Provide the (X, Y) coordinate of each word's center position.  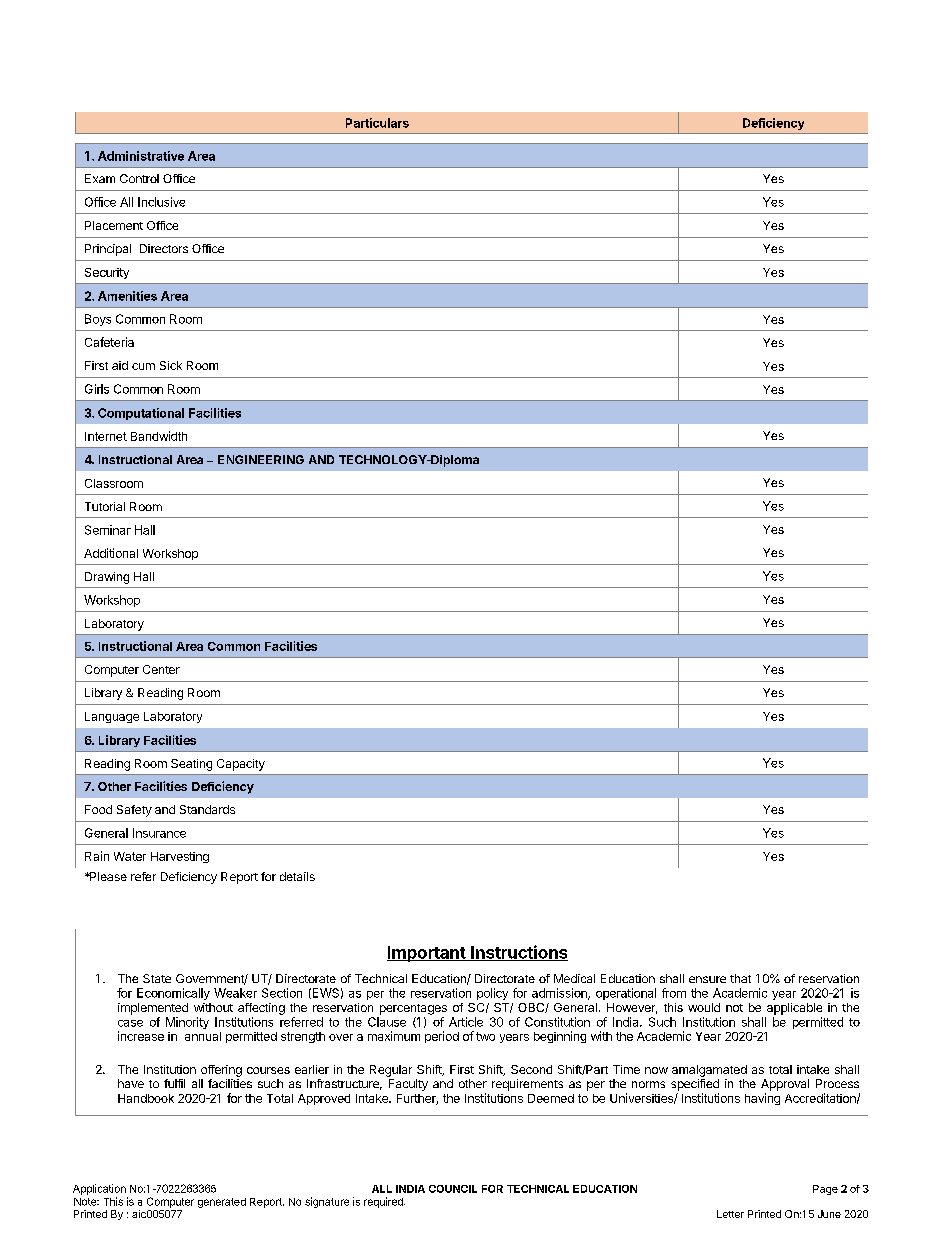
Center (161, 669)
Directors (164, 248)
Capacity (241, 765)
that (740, 978)
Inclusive (161, 202)
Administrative (141, 156)
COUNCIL (453, 1189)
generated (222, 1203)
